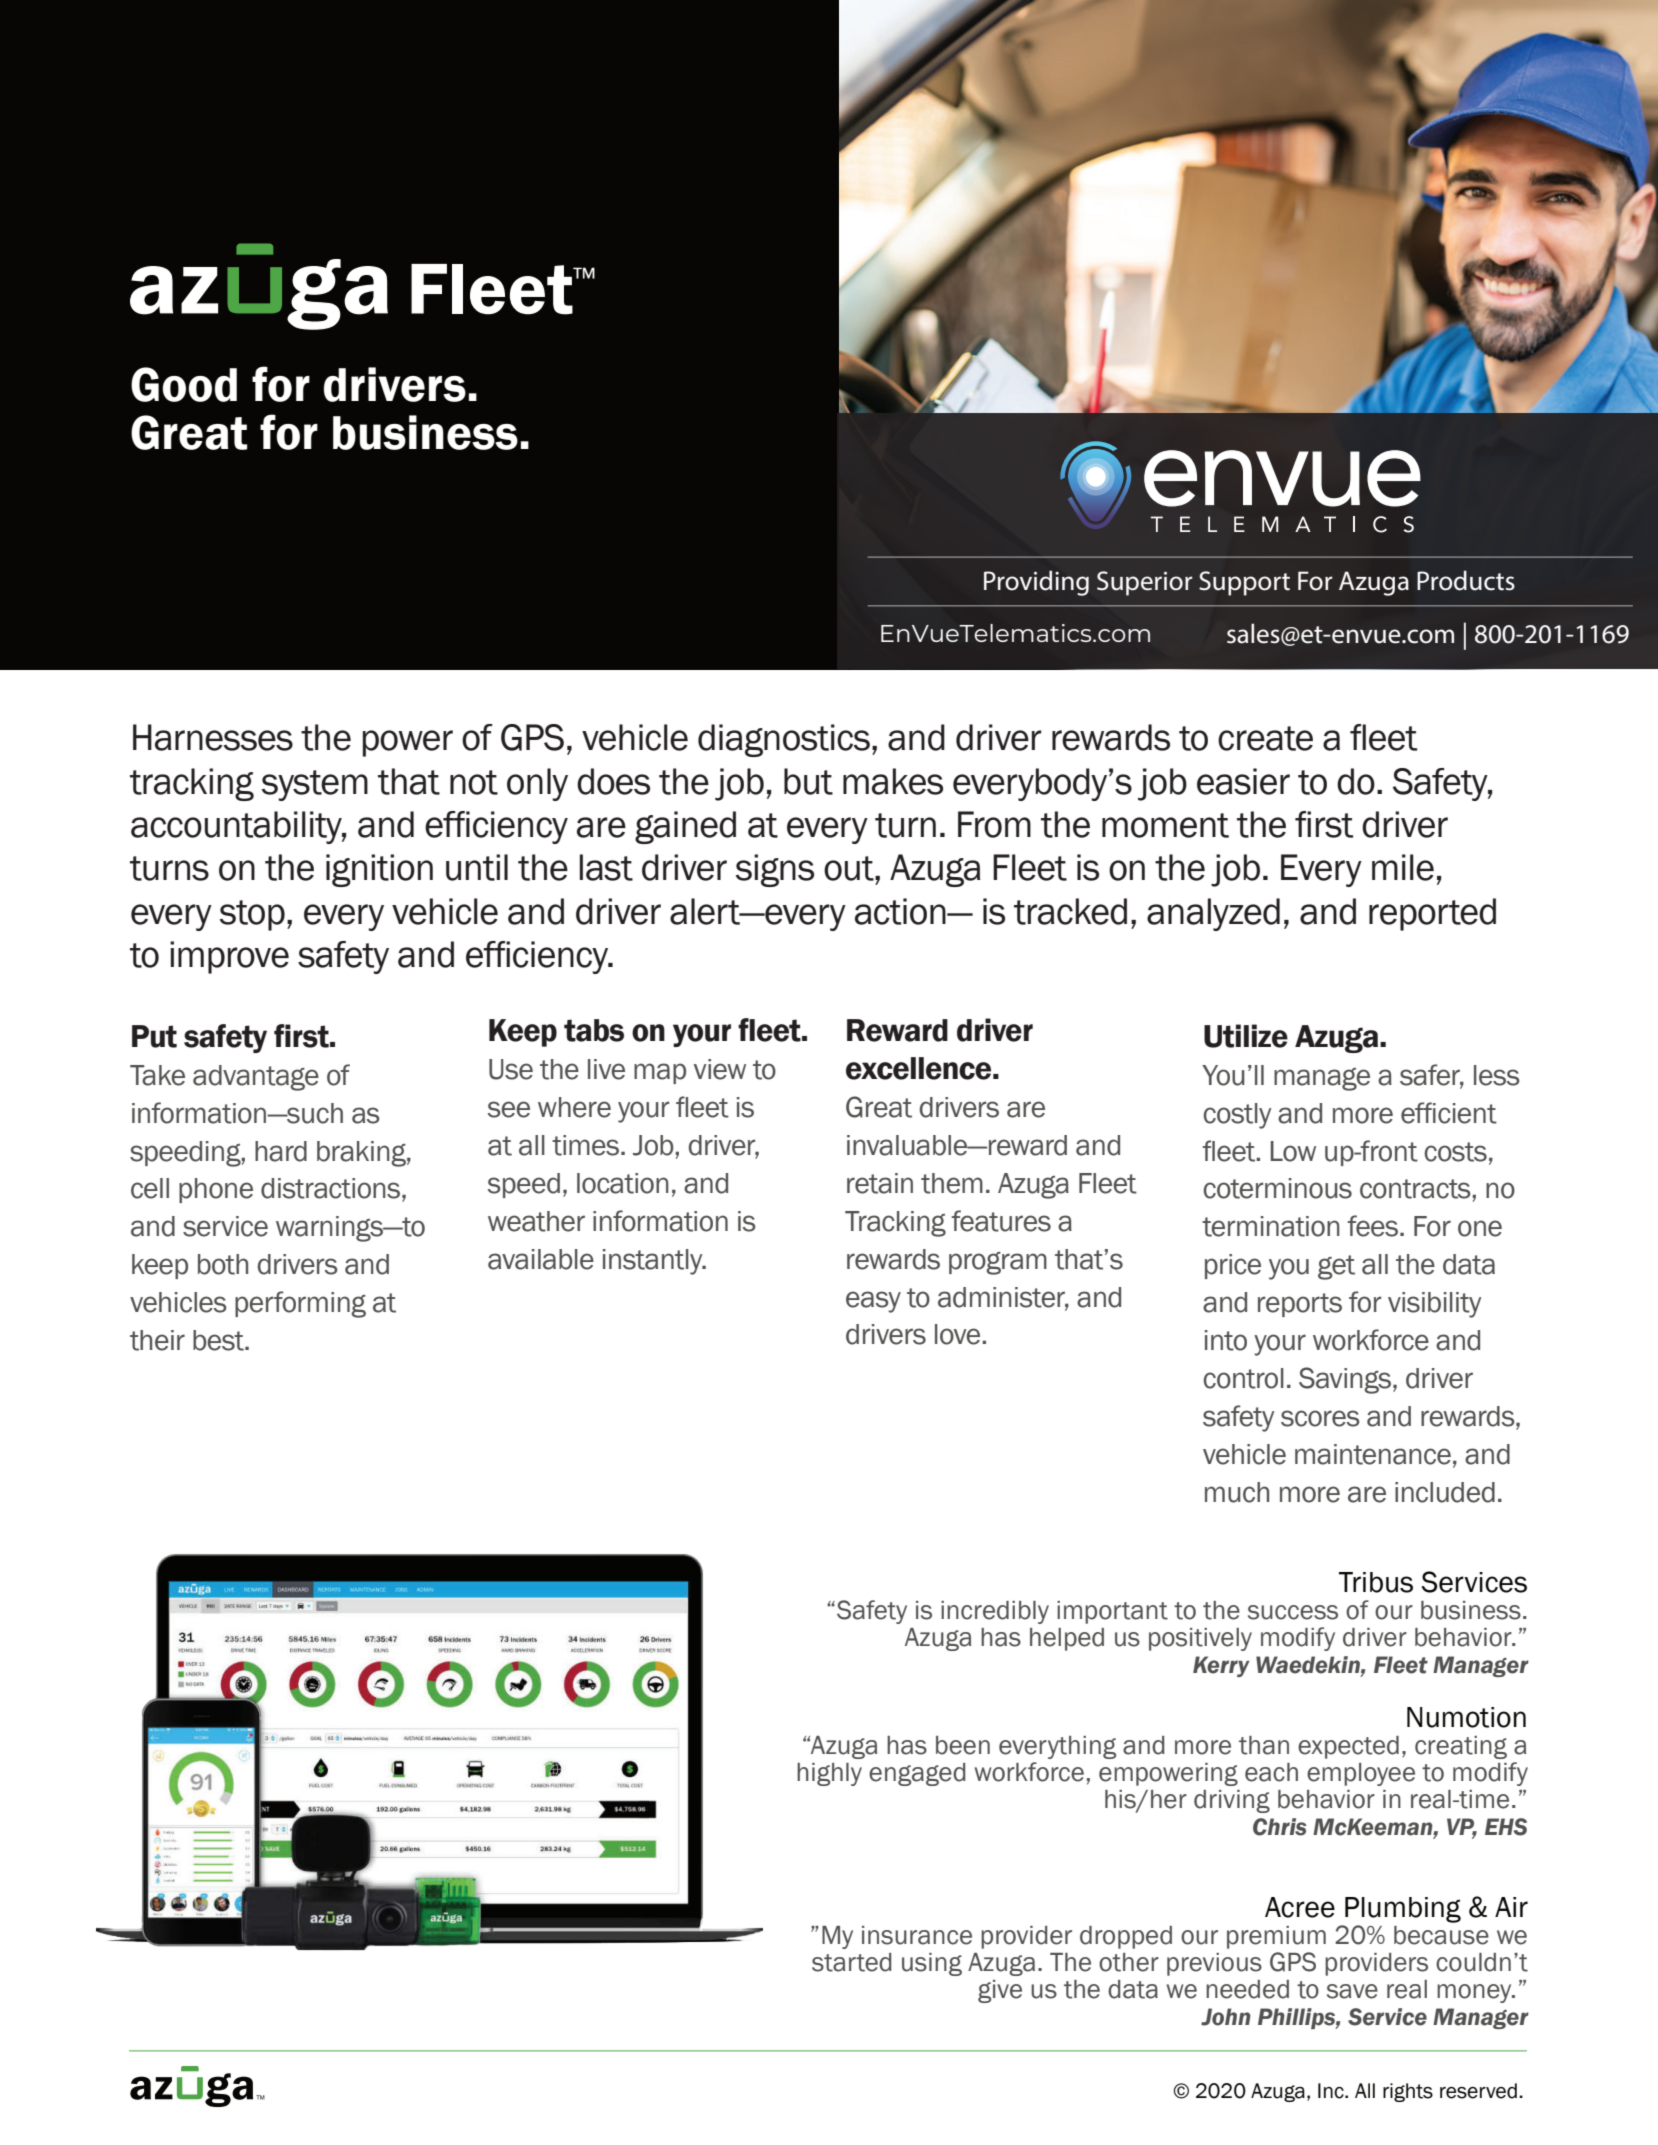 The image size is (1658, 2145). I want to click on Support, so click(1244, 583).
